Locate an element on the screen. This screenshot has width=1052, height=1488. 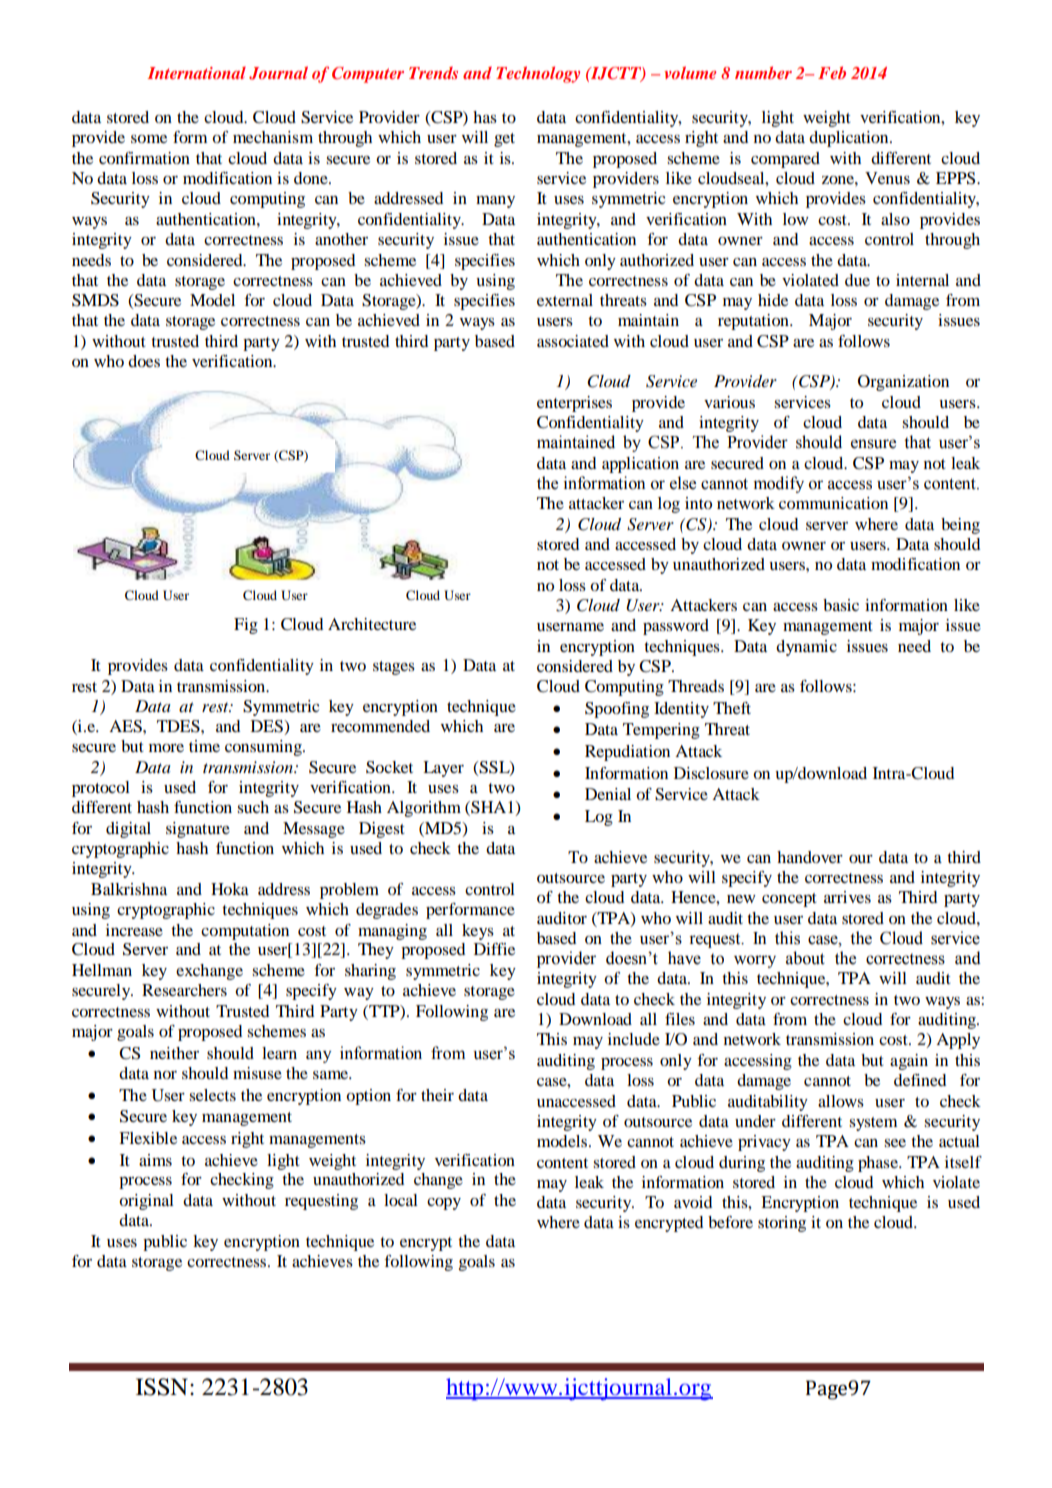
ISSN is located at coordinates (162, 1387).
